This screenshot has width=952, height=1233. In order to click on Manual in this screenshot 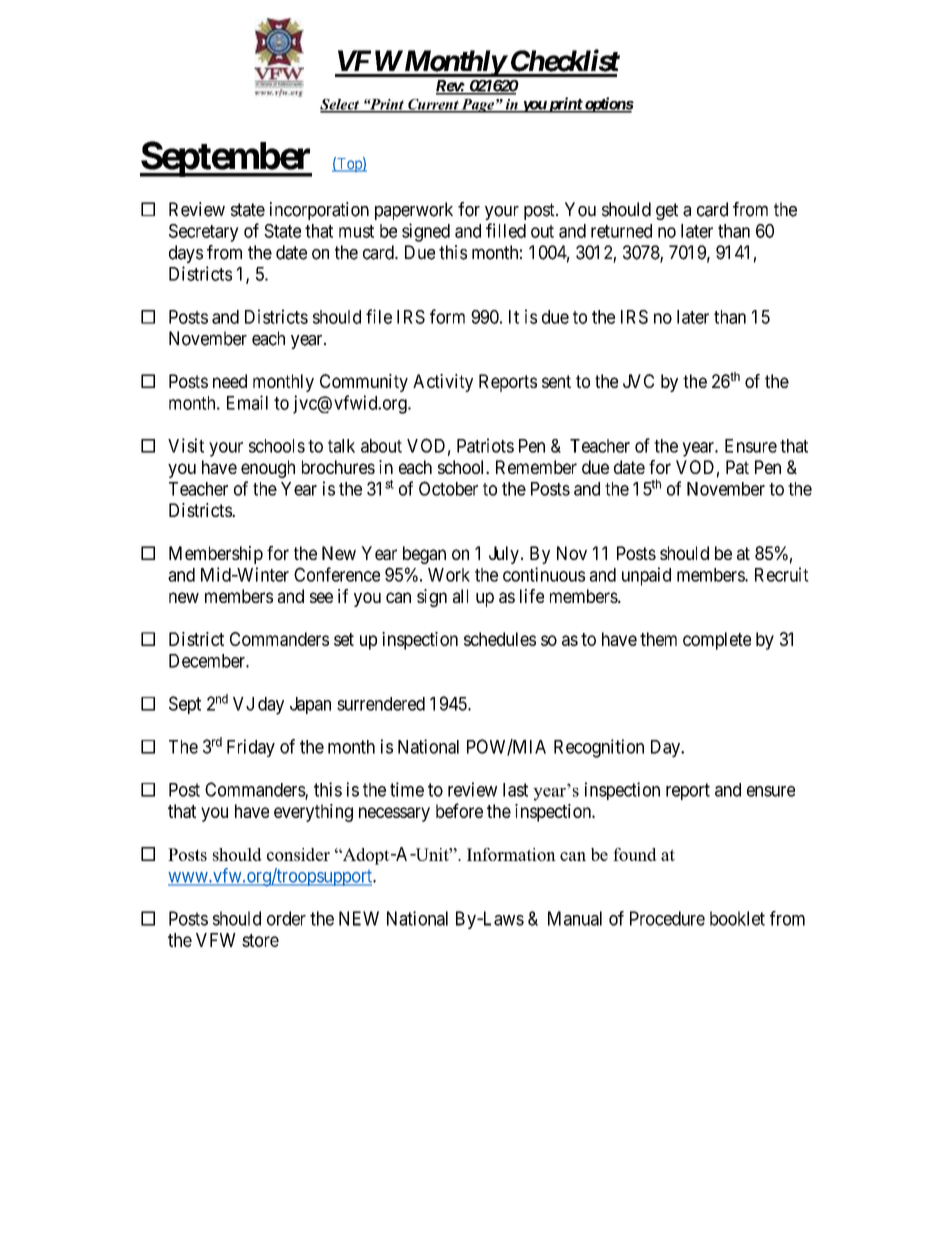, I will do `click(575, 918)`.
